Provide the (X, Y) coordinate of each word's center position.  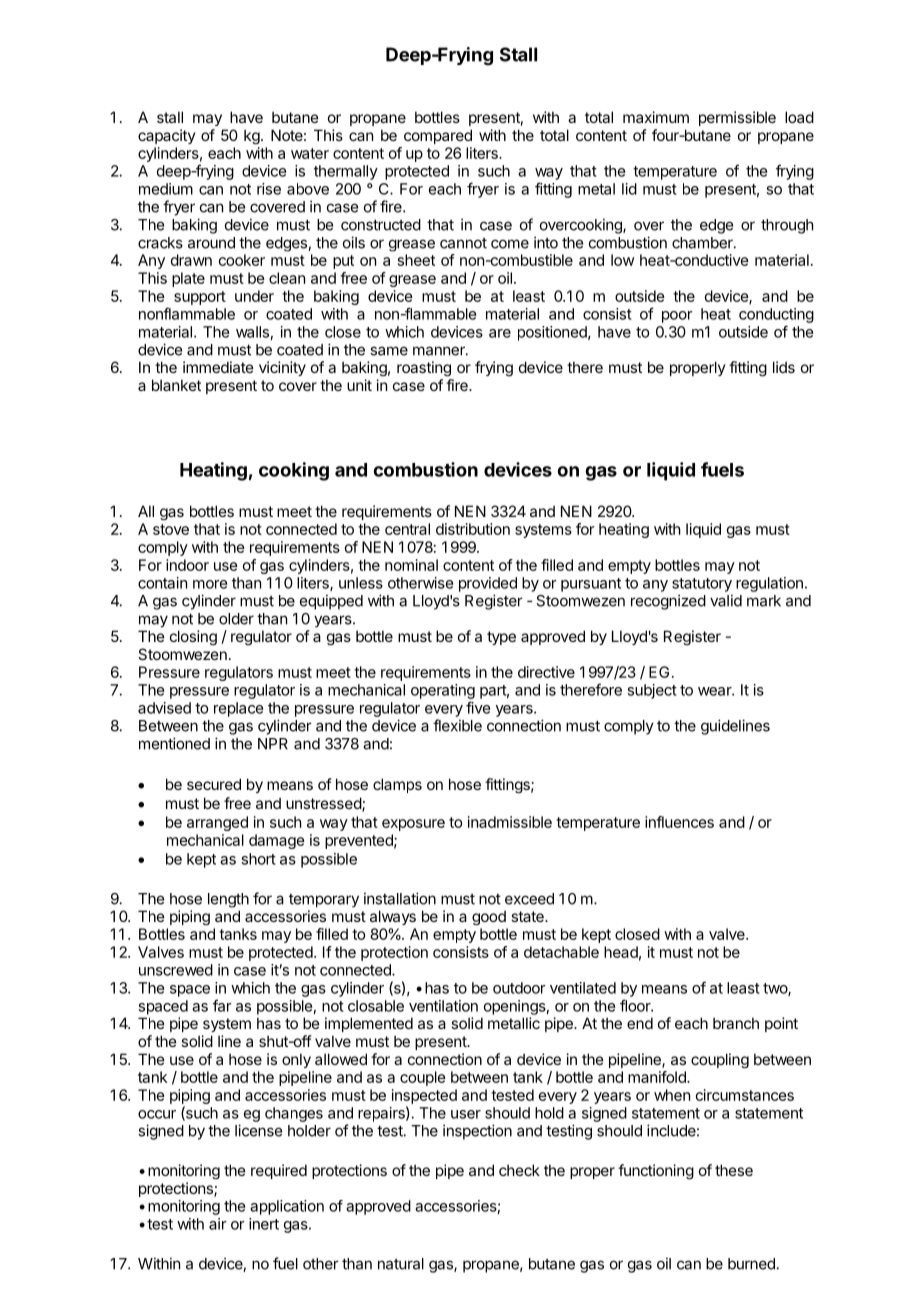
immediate (218, 367)
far (222, 1005)
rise (269, 189)
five (478, 707)
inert (264, 1224)
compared (438, 136)
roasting (424, 368)
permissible (737, 118)
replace (238, 709)
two (776, 989)
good (489, 918)
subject (652, 691)
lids (784, 367)
